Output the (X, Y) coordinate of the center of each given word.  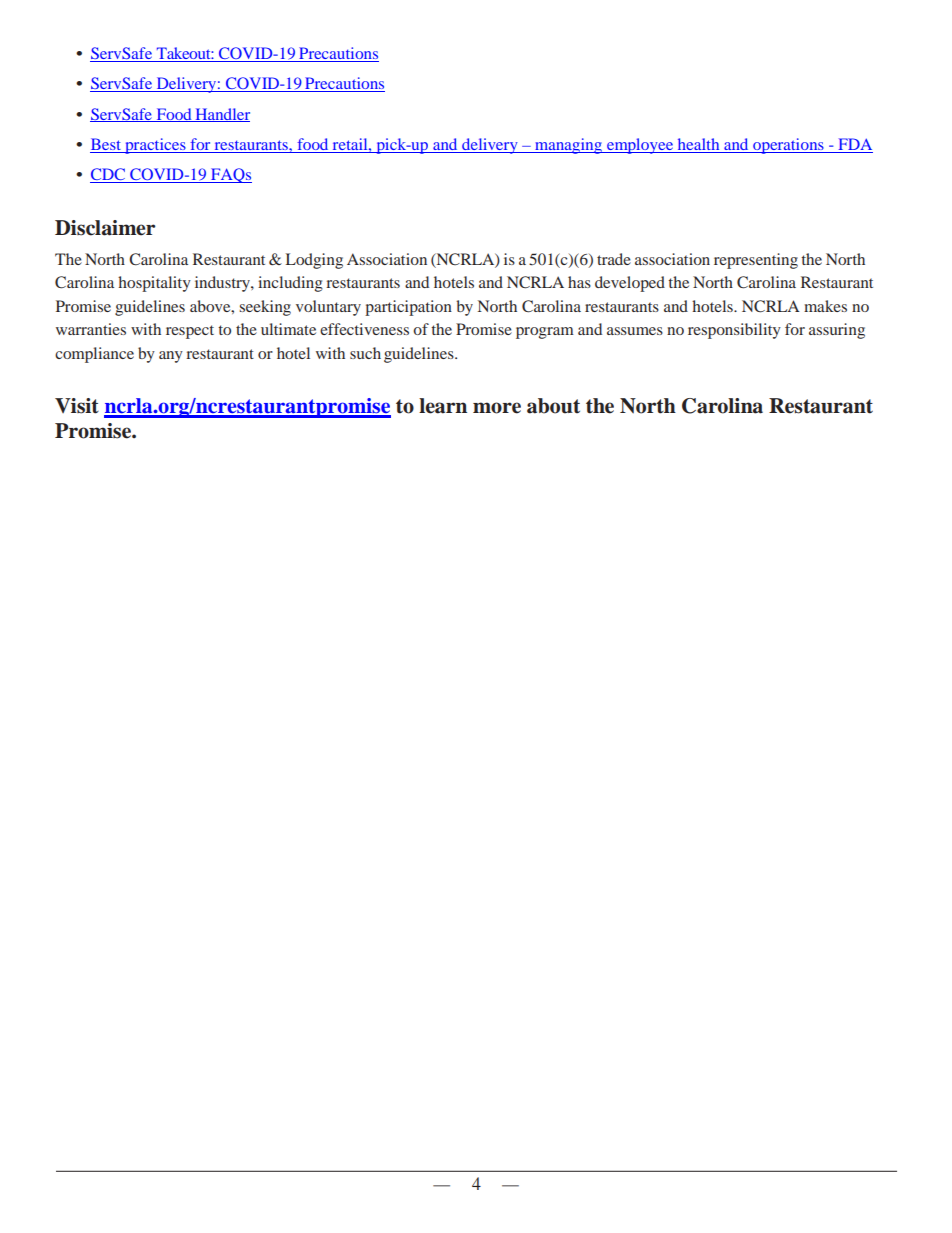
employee (640, 146)
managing (569, 146)
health (698, 145)
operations (788, 146)
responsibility (734, 331)
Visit (77, 406)
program (545, 333)
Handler (221, 115)
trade (614, 259)
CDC (108, 175)
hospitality (154, 284)
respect (190, 332)
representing (756, 261)
